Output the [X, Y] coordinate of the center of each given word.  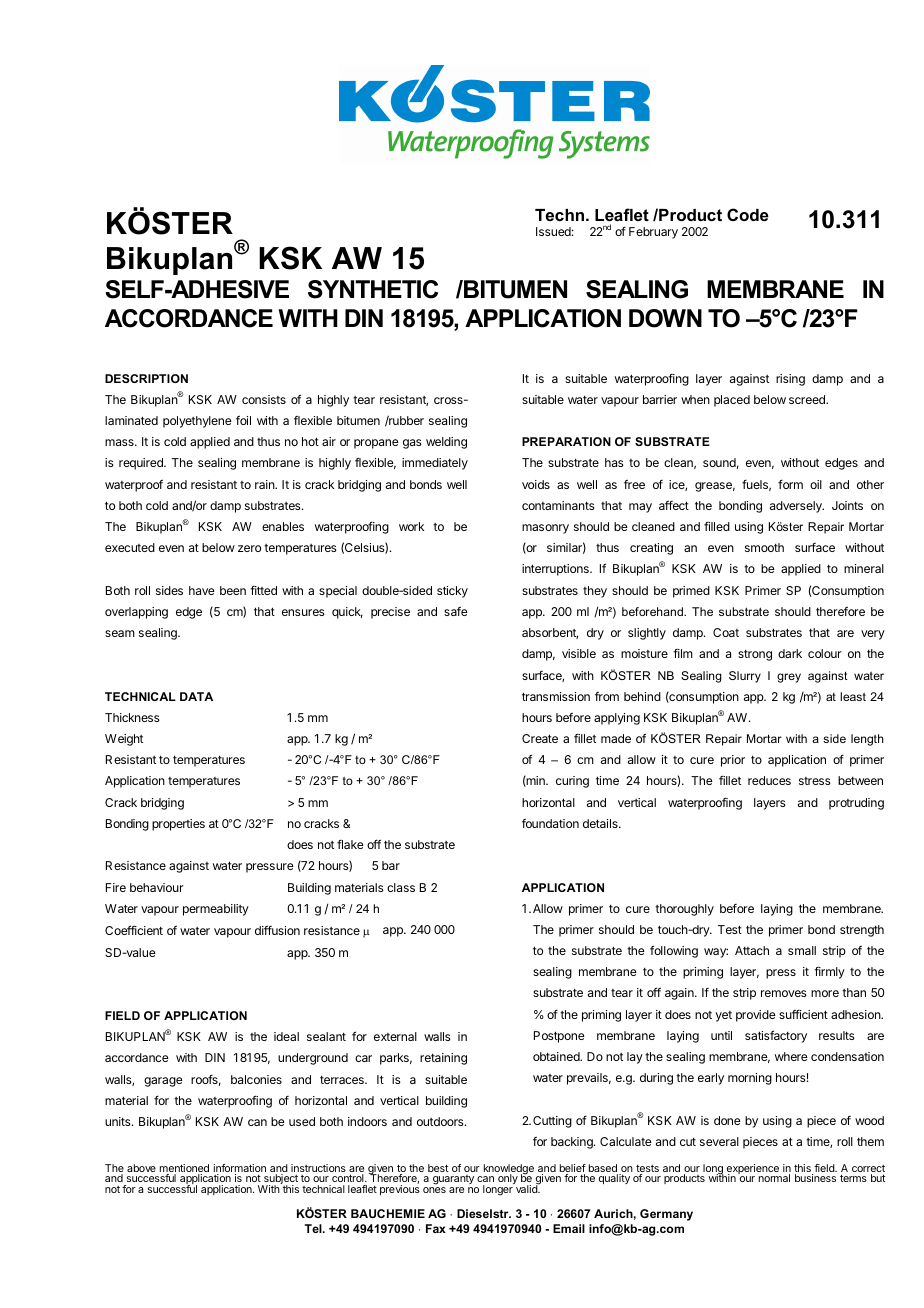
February [653, 233]
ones [434, 1190]
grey [789, 678]
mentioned [184, 1169]
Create [540, 738]
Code [748, 214]
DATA [196, 696]
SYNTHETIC [373, 289]
